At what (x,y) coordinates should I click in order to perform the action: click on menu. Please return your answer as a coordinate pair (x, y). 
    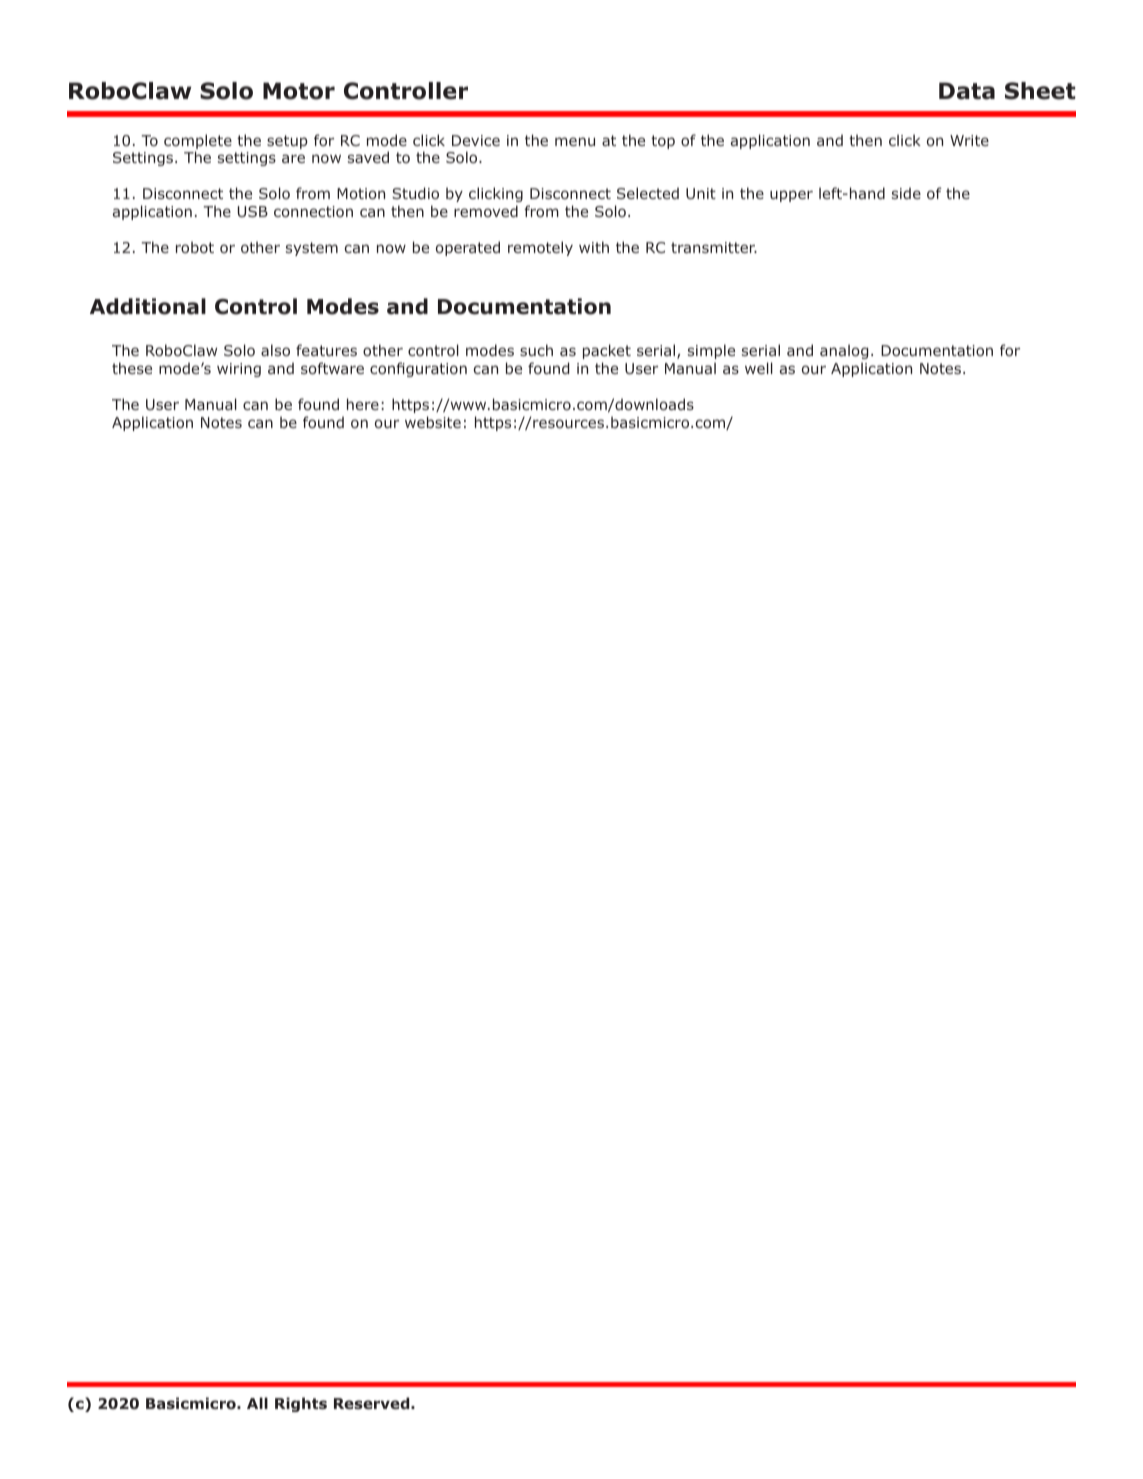
    Looking at the image, I should click on (575, 141).
